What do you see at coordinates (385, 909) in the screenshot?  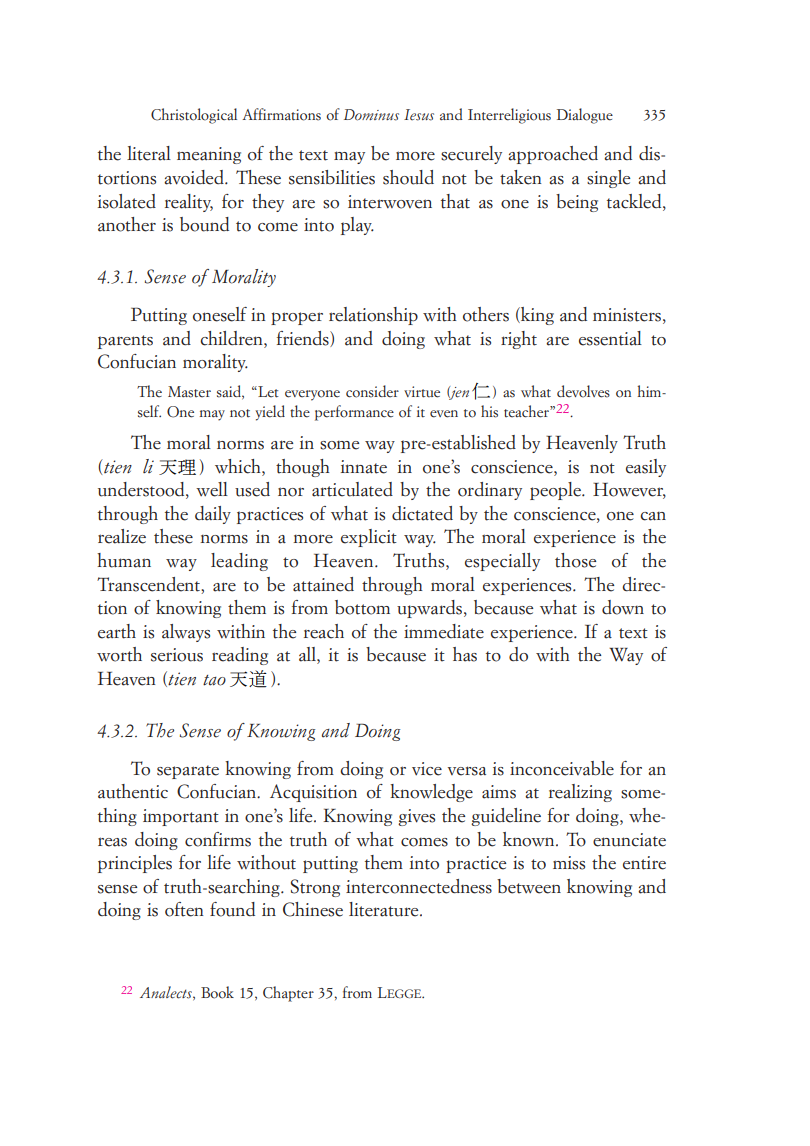 I see `literature` at bounding box center [385, 909].
